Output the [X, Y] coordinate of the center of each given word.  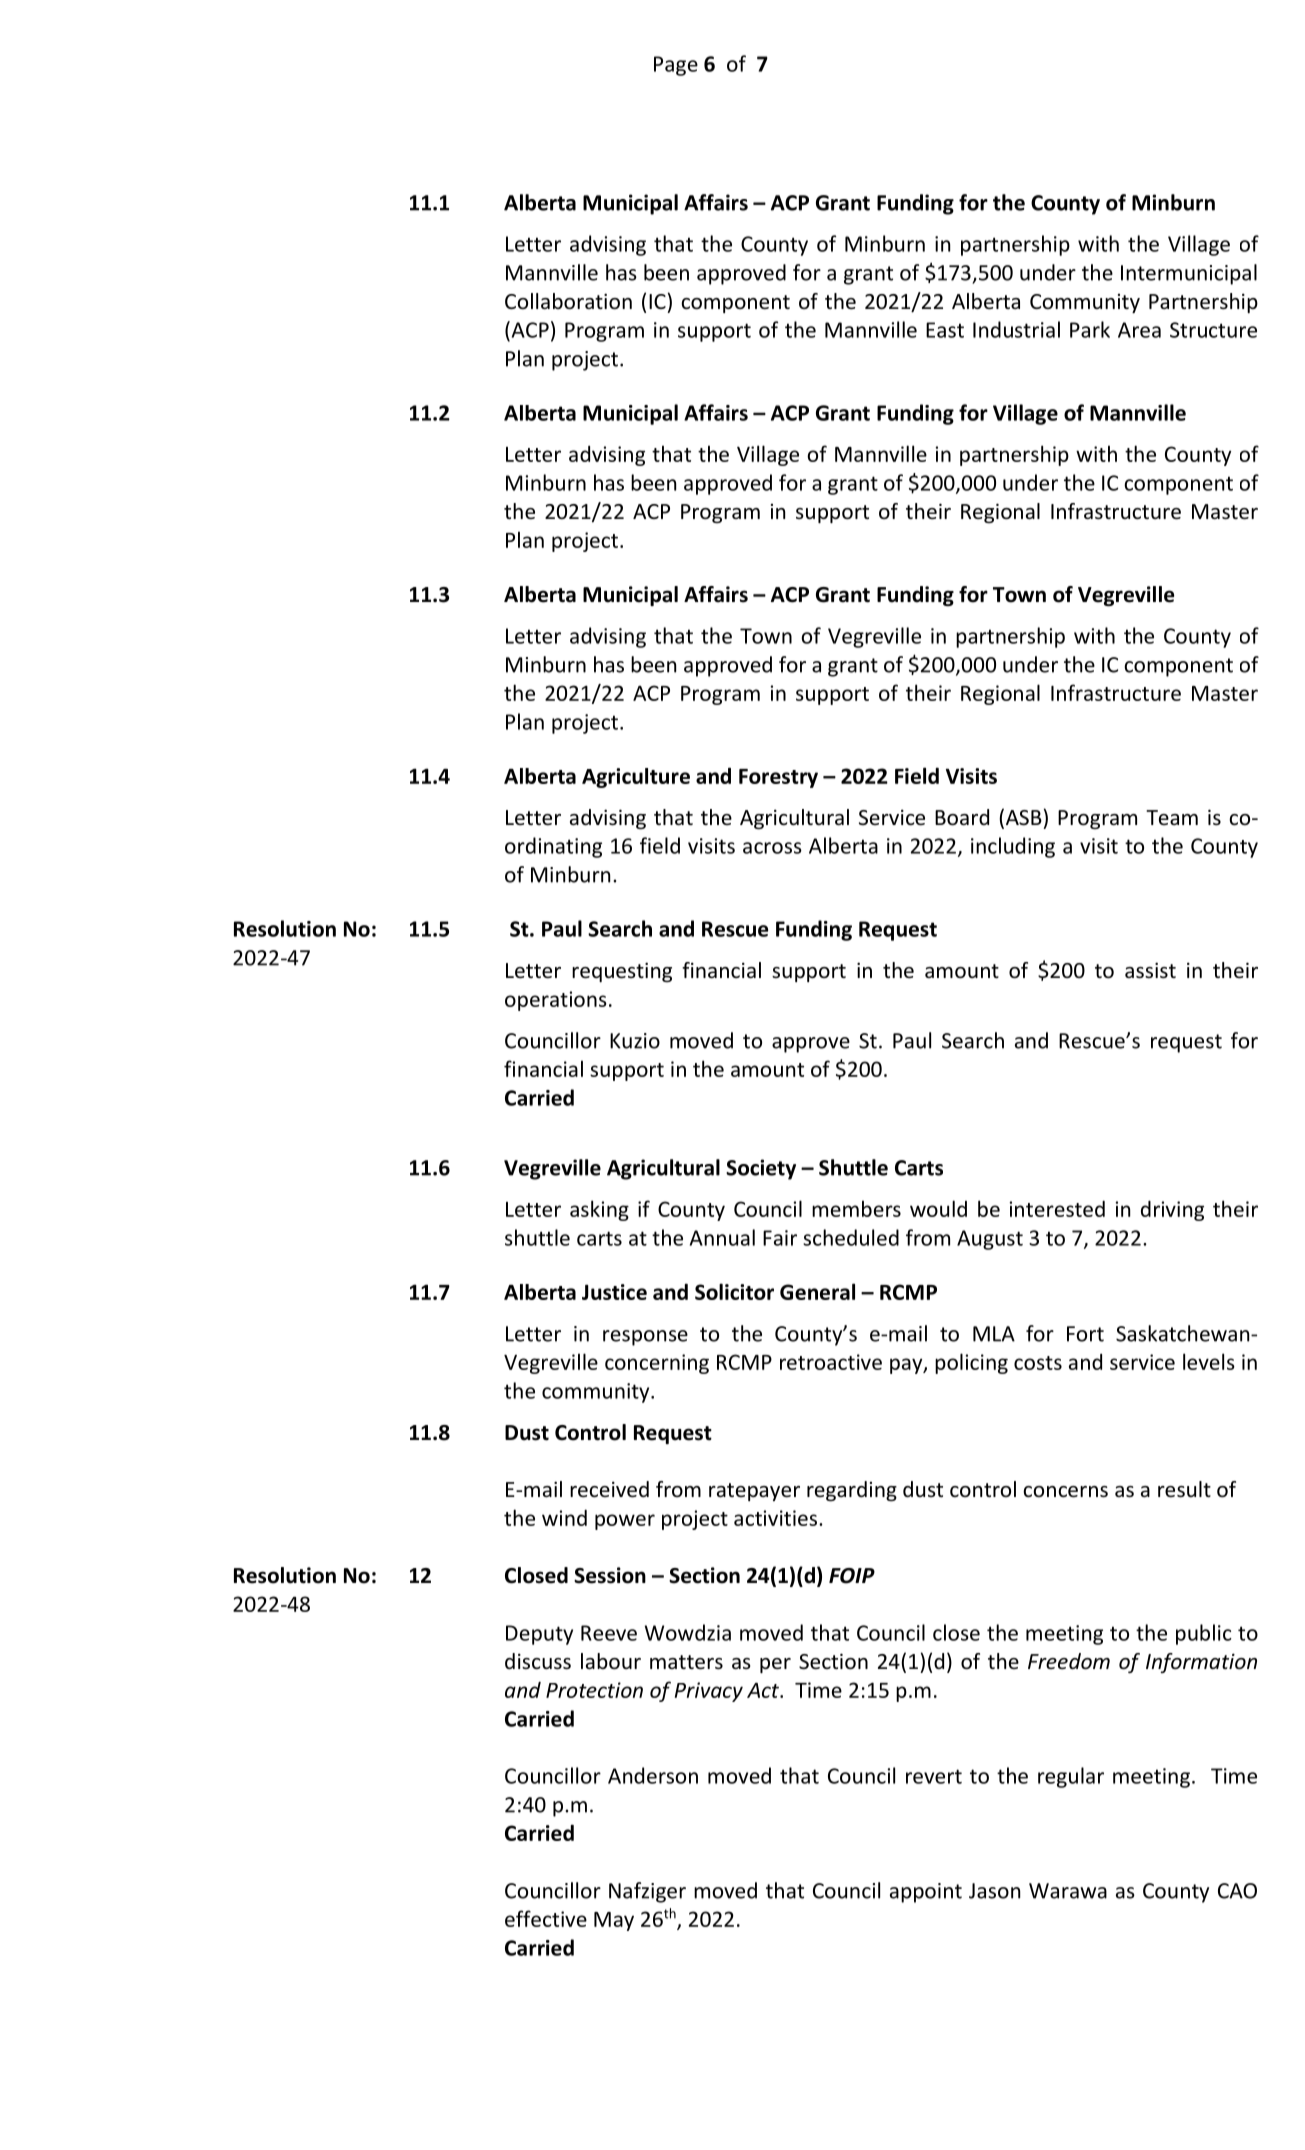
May [614, 1921]
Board [962, 817]
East [945, 330]
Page [676, 66]
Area [1139, 330]
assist [1150, 970]
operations [556, 1001]
